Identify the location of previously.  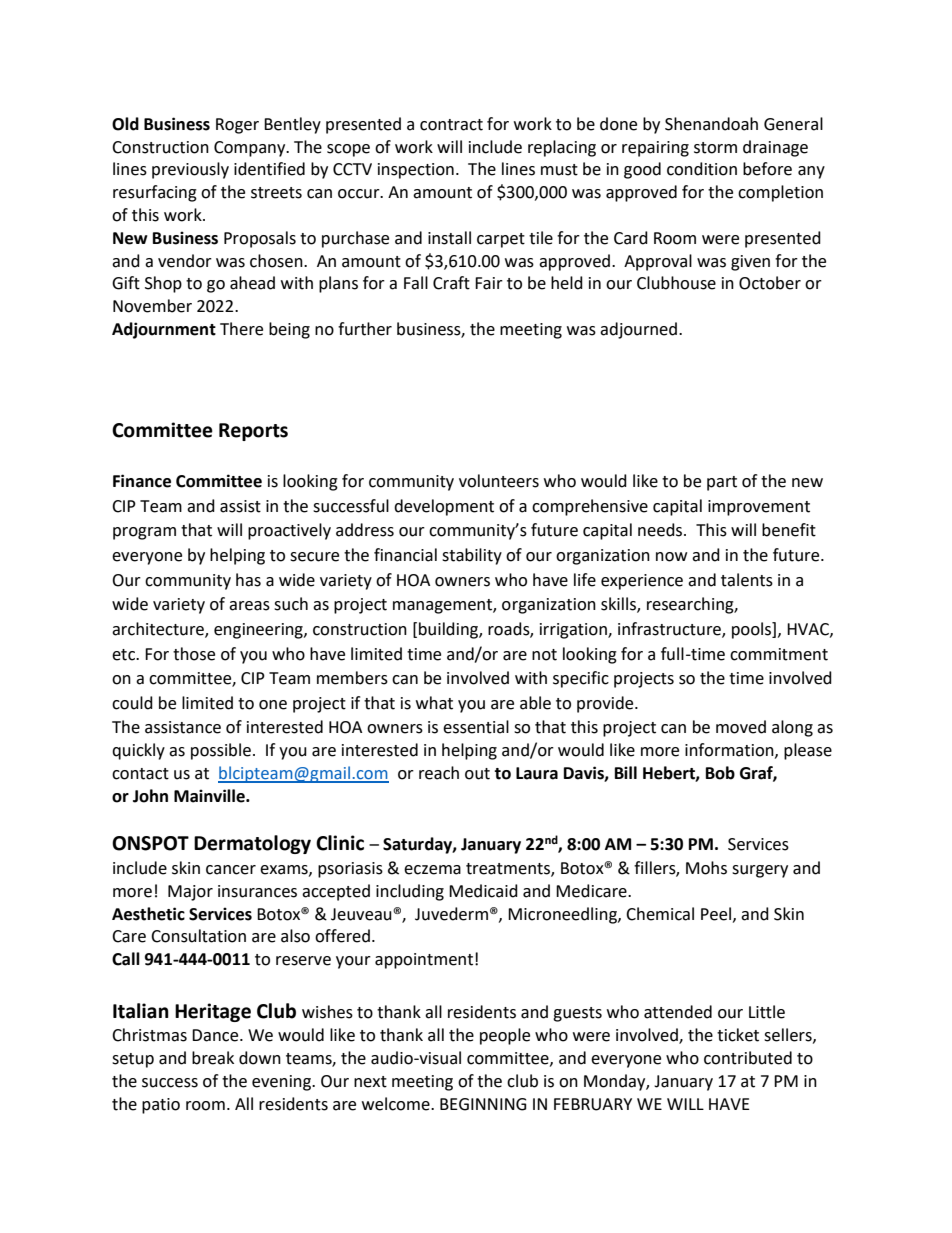
(190, 170).
